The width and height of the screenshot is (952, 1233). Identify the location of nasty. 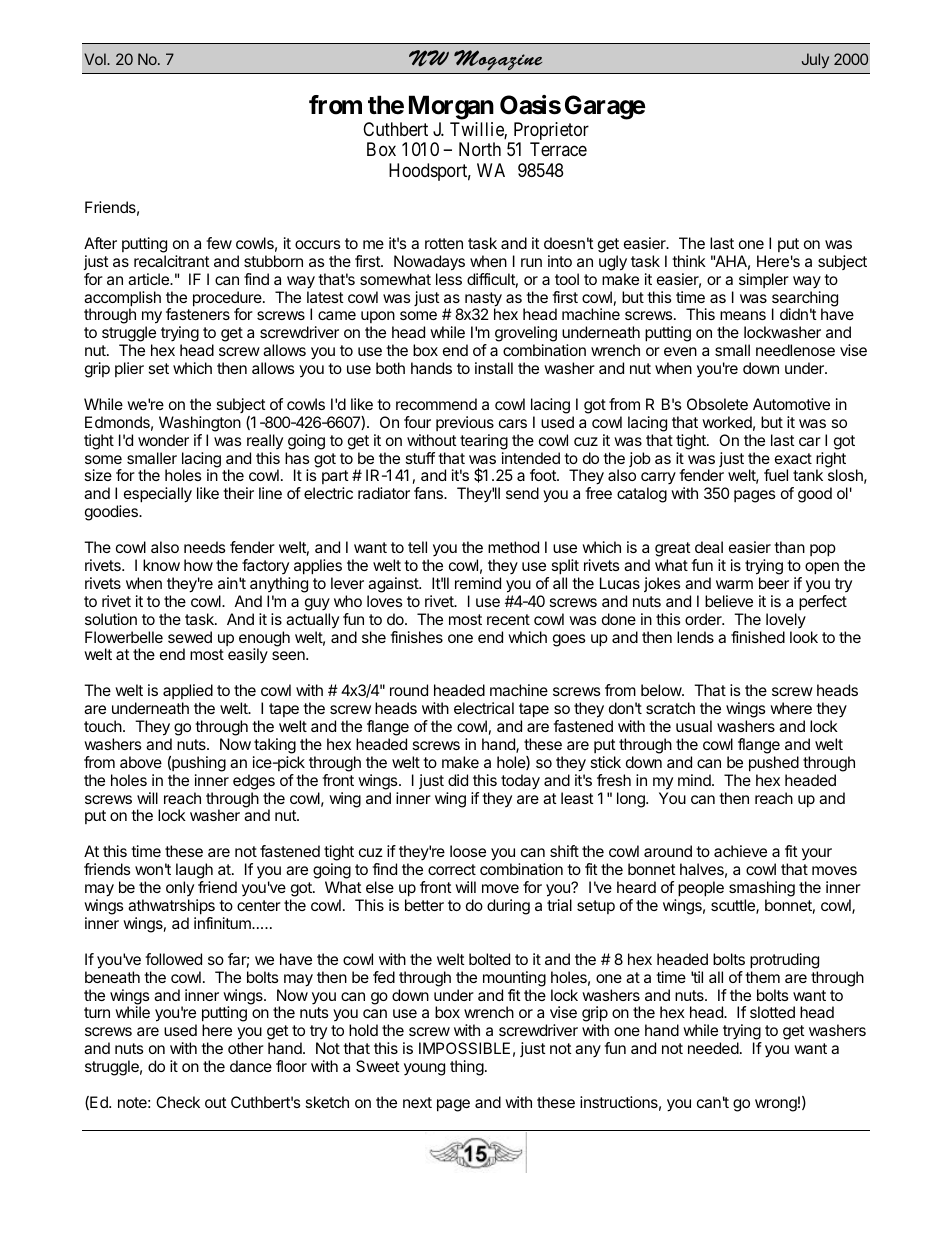
(483, 300).
